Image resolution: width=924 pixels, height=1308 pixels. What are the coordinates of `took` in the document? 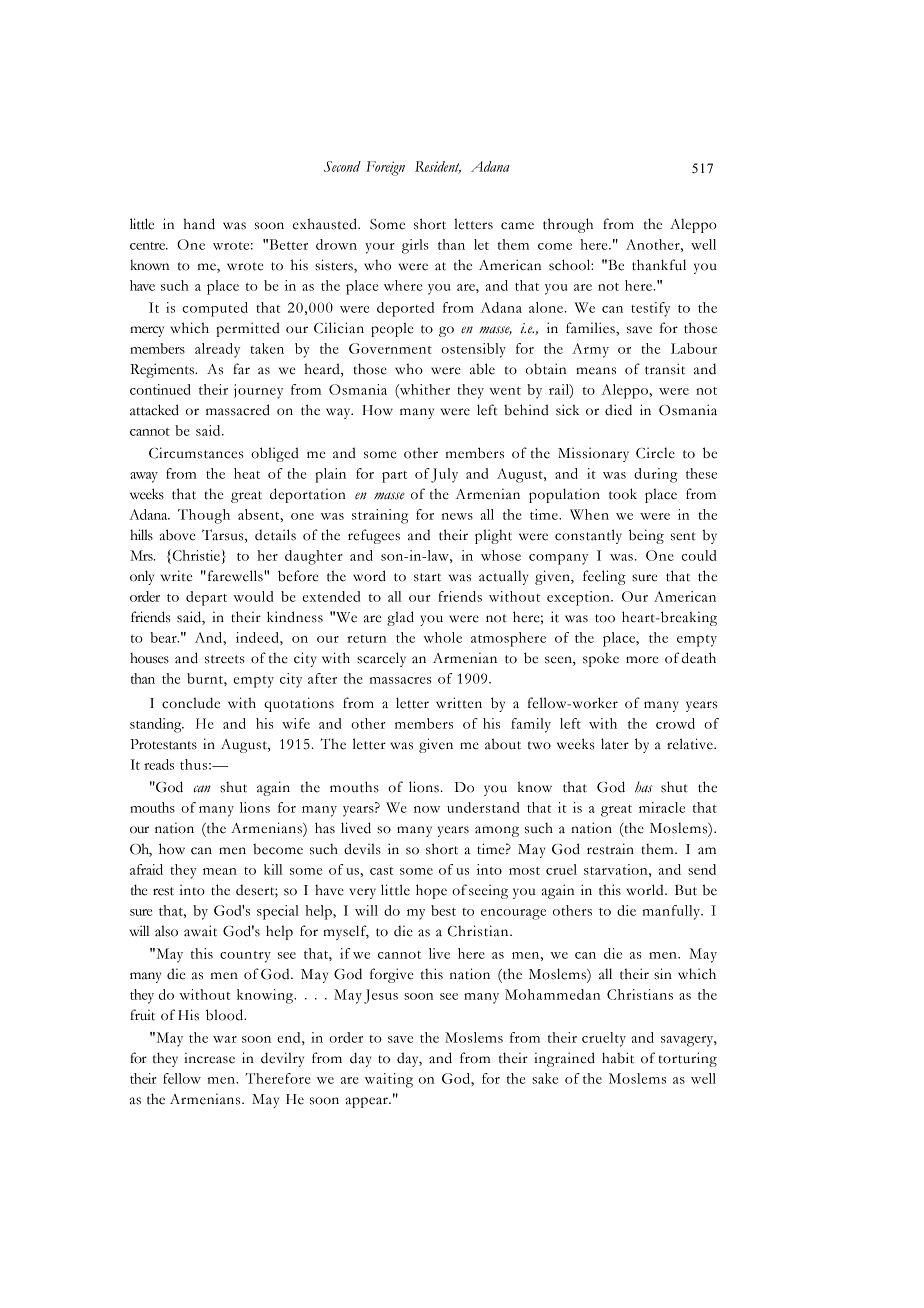 It's located at (623, 494).
